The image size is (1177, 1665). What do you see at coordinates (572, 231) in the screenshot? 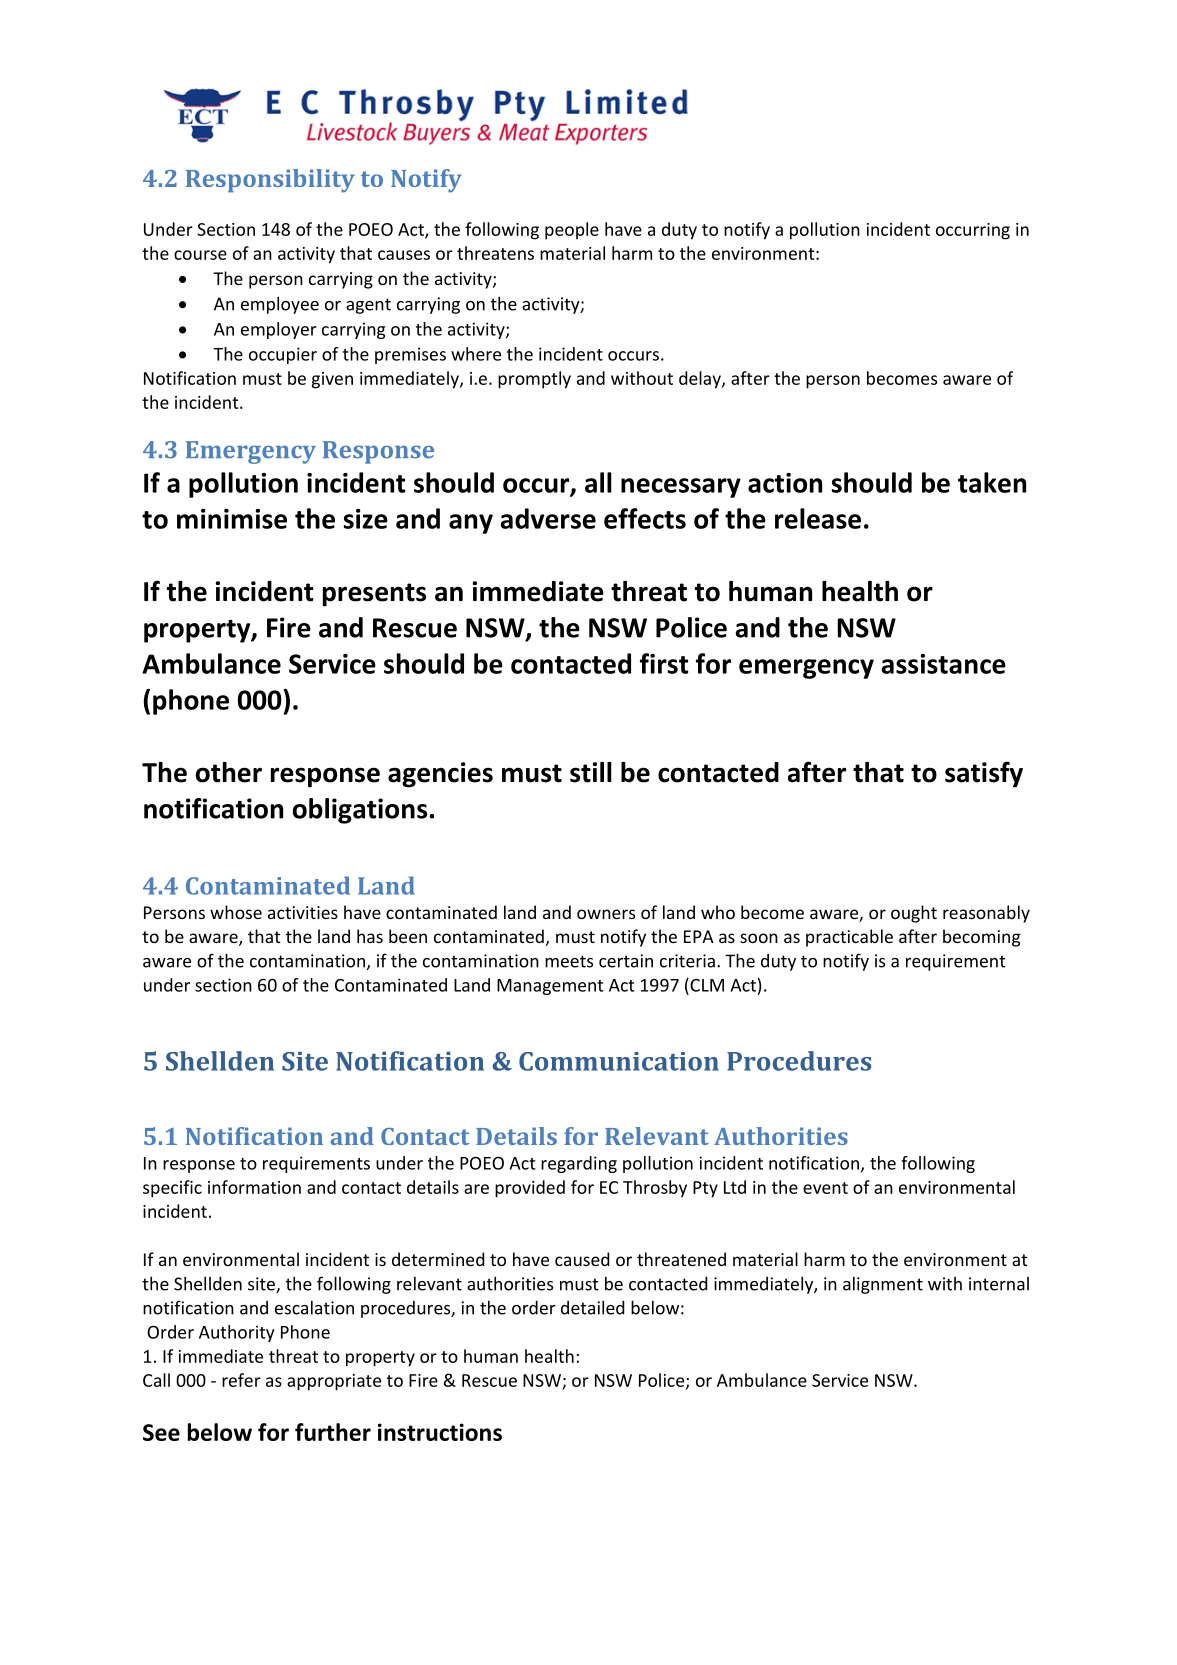
I see `people` at bounding box center [572, 231].
